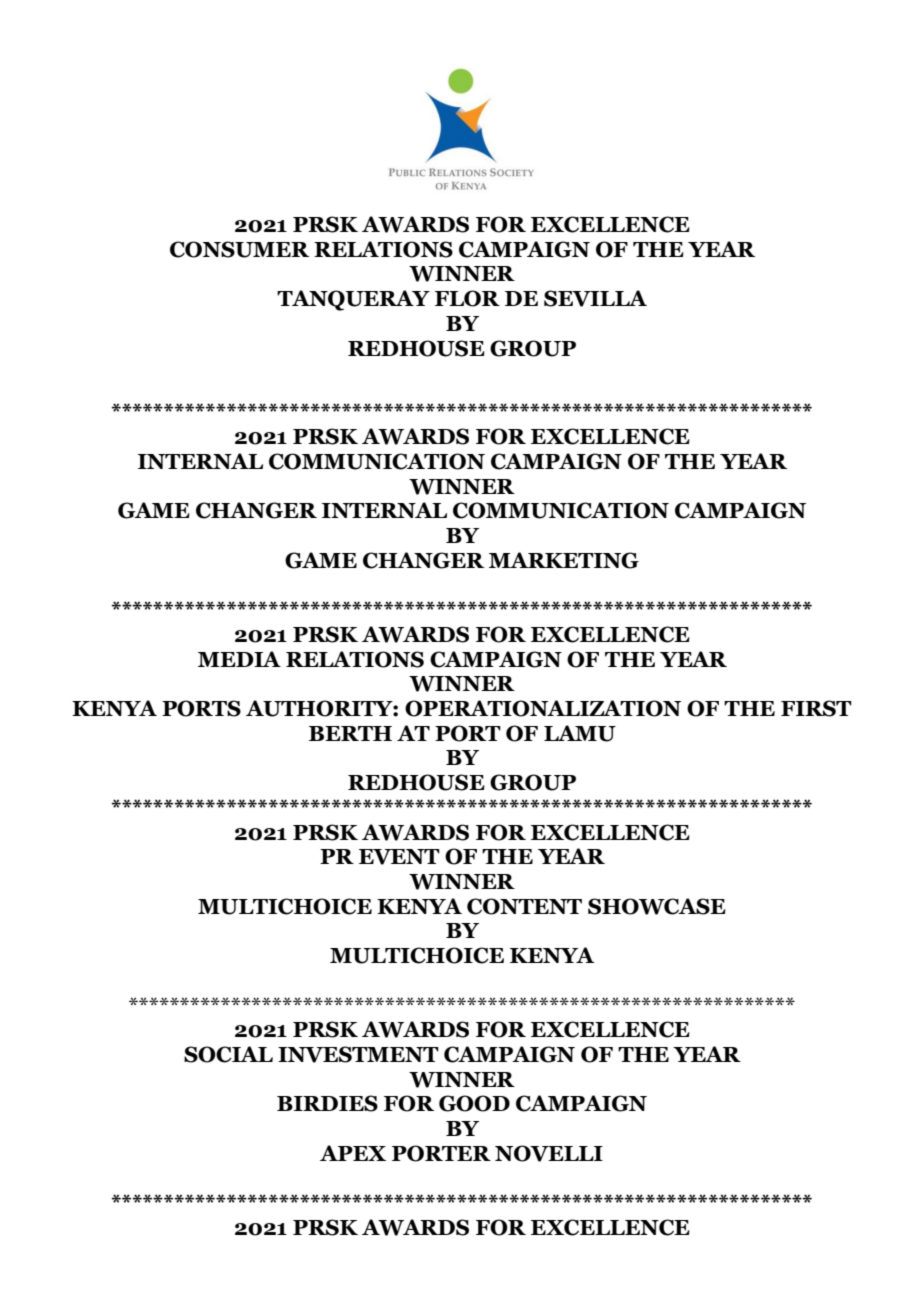 The height and width of the screenshot is (1308, 924). Describe the element at coordinates (524, 906) in the screenshot. I see `CONTENT` at that location.
